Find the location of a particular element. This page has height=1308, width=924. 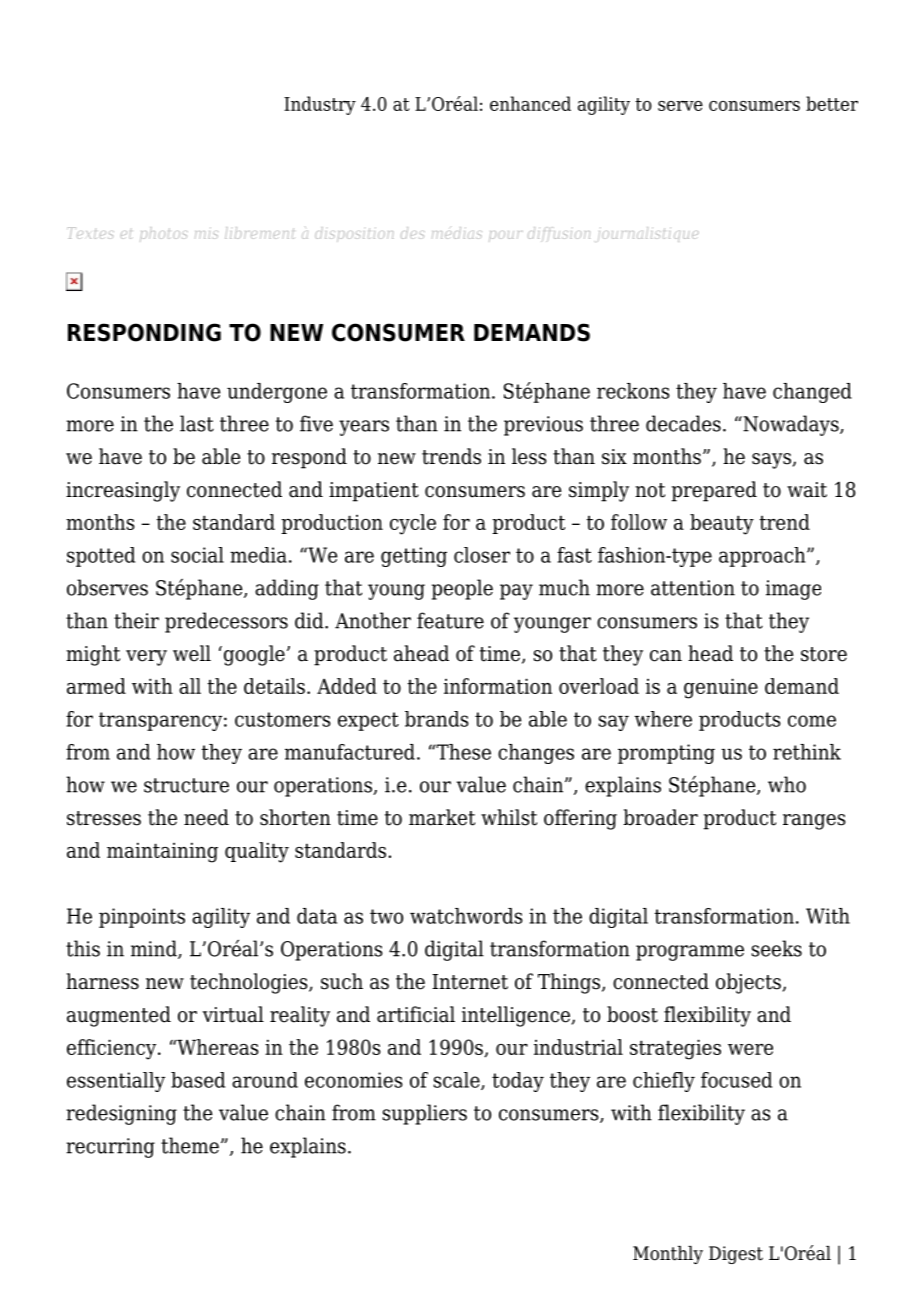

very is located at coordinates (146, 658).
